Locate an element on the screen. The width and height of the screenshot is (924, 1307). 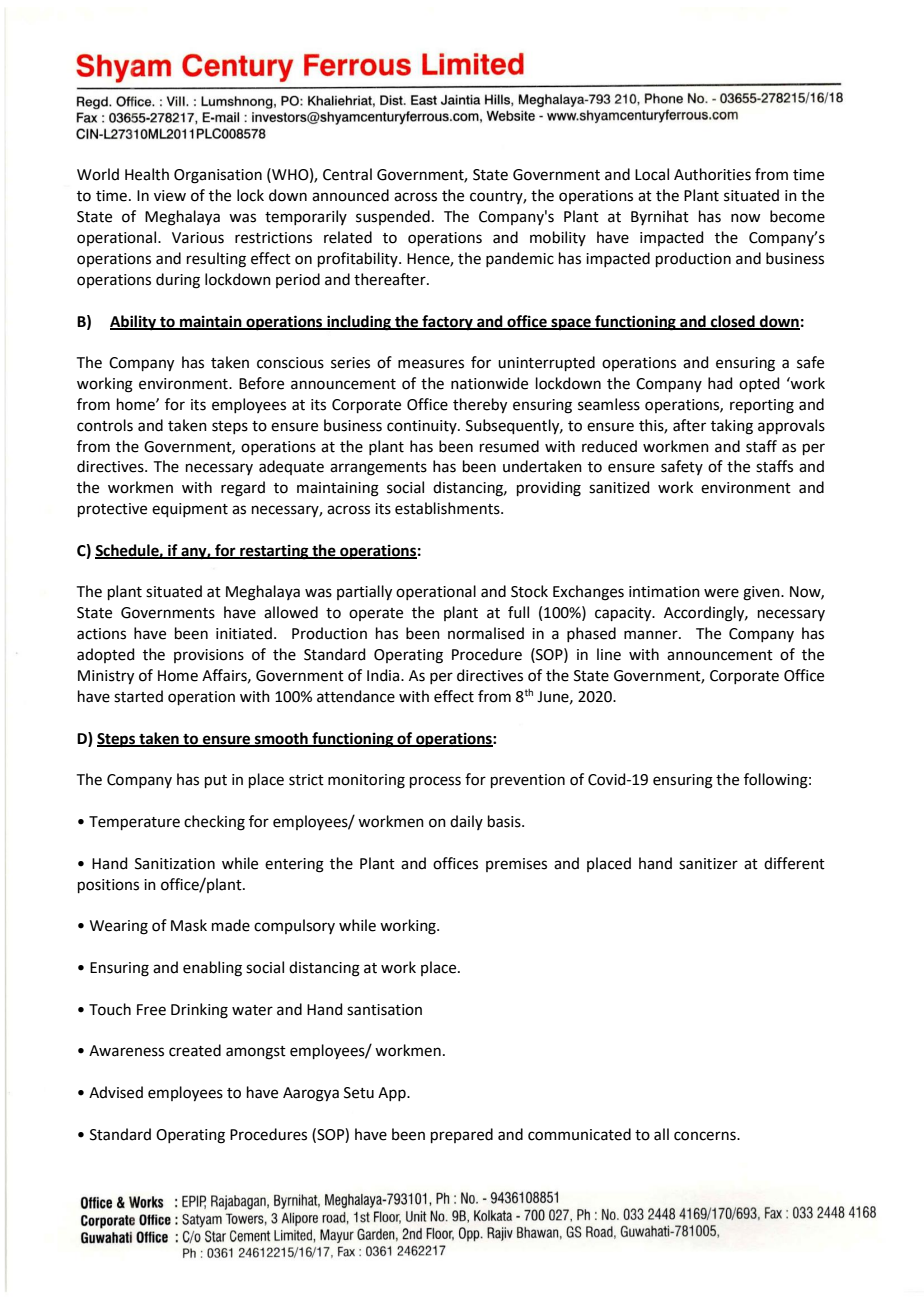
suspended is located at coordinates (393, 217).
